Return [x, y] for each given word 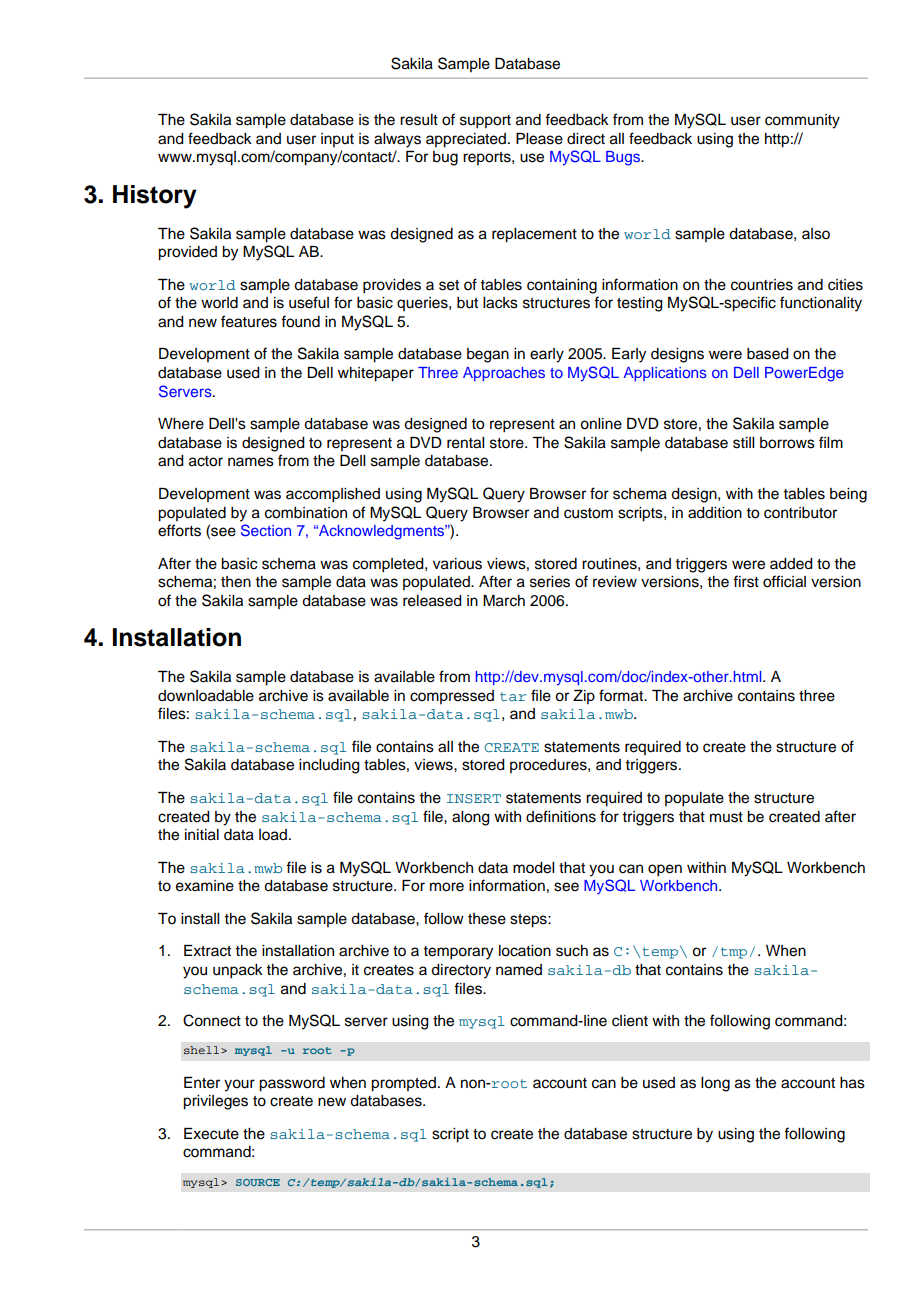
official [784, 581]
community [802, 121]
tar [513, 696]
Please [539, 139]
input [337, 140]
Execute [211, 1134]
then [236, 582]
